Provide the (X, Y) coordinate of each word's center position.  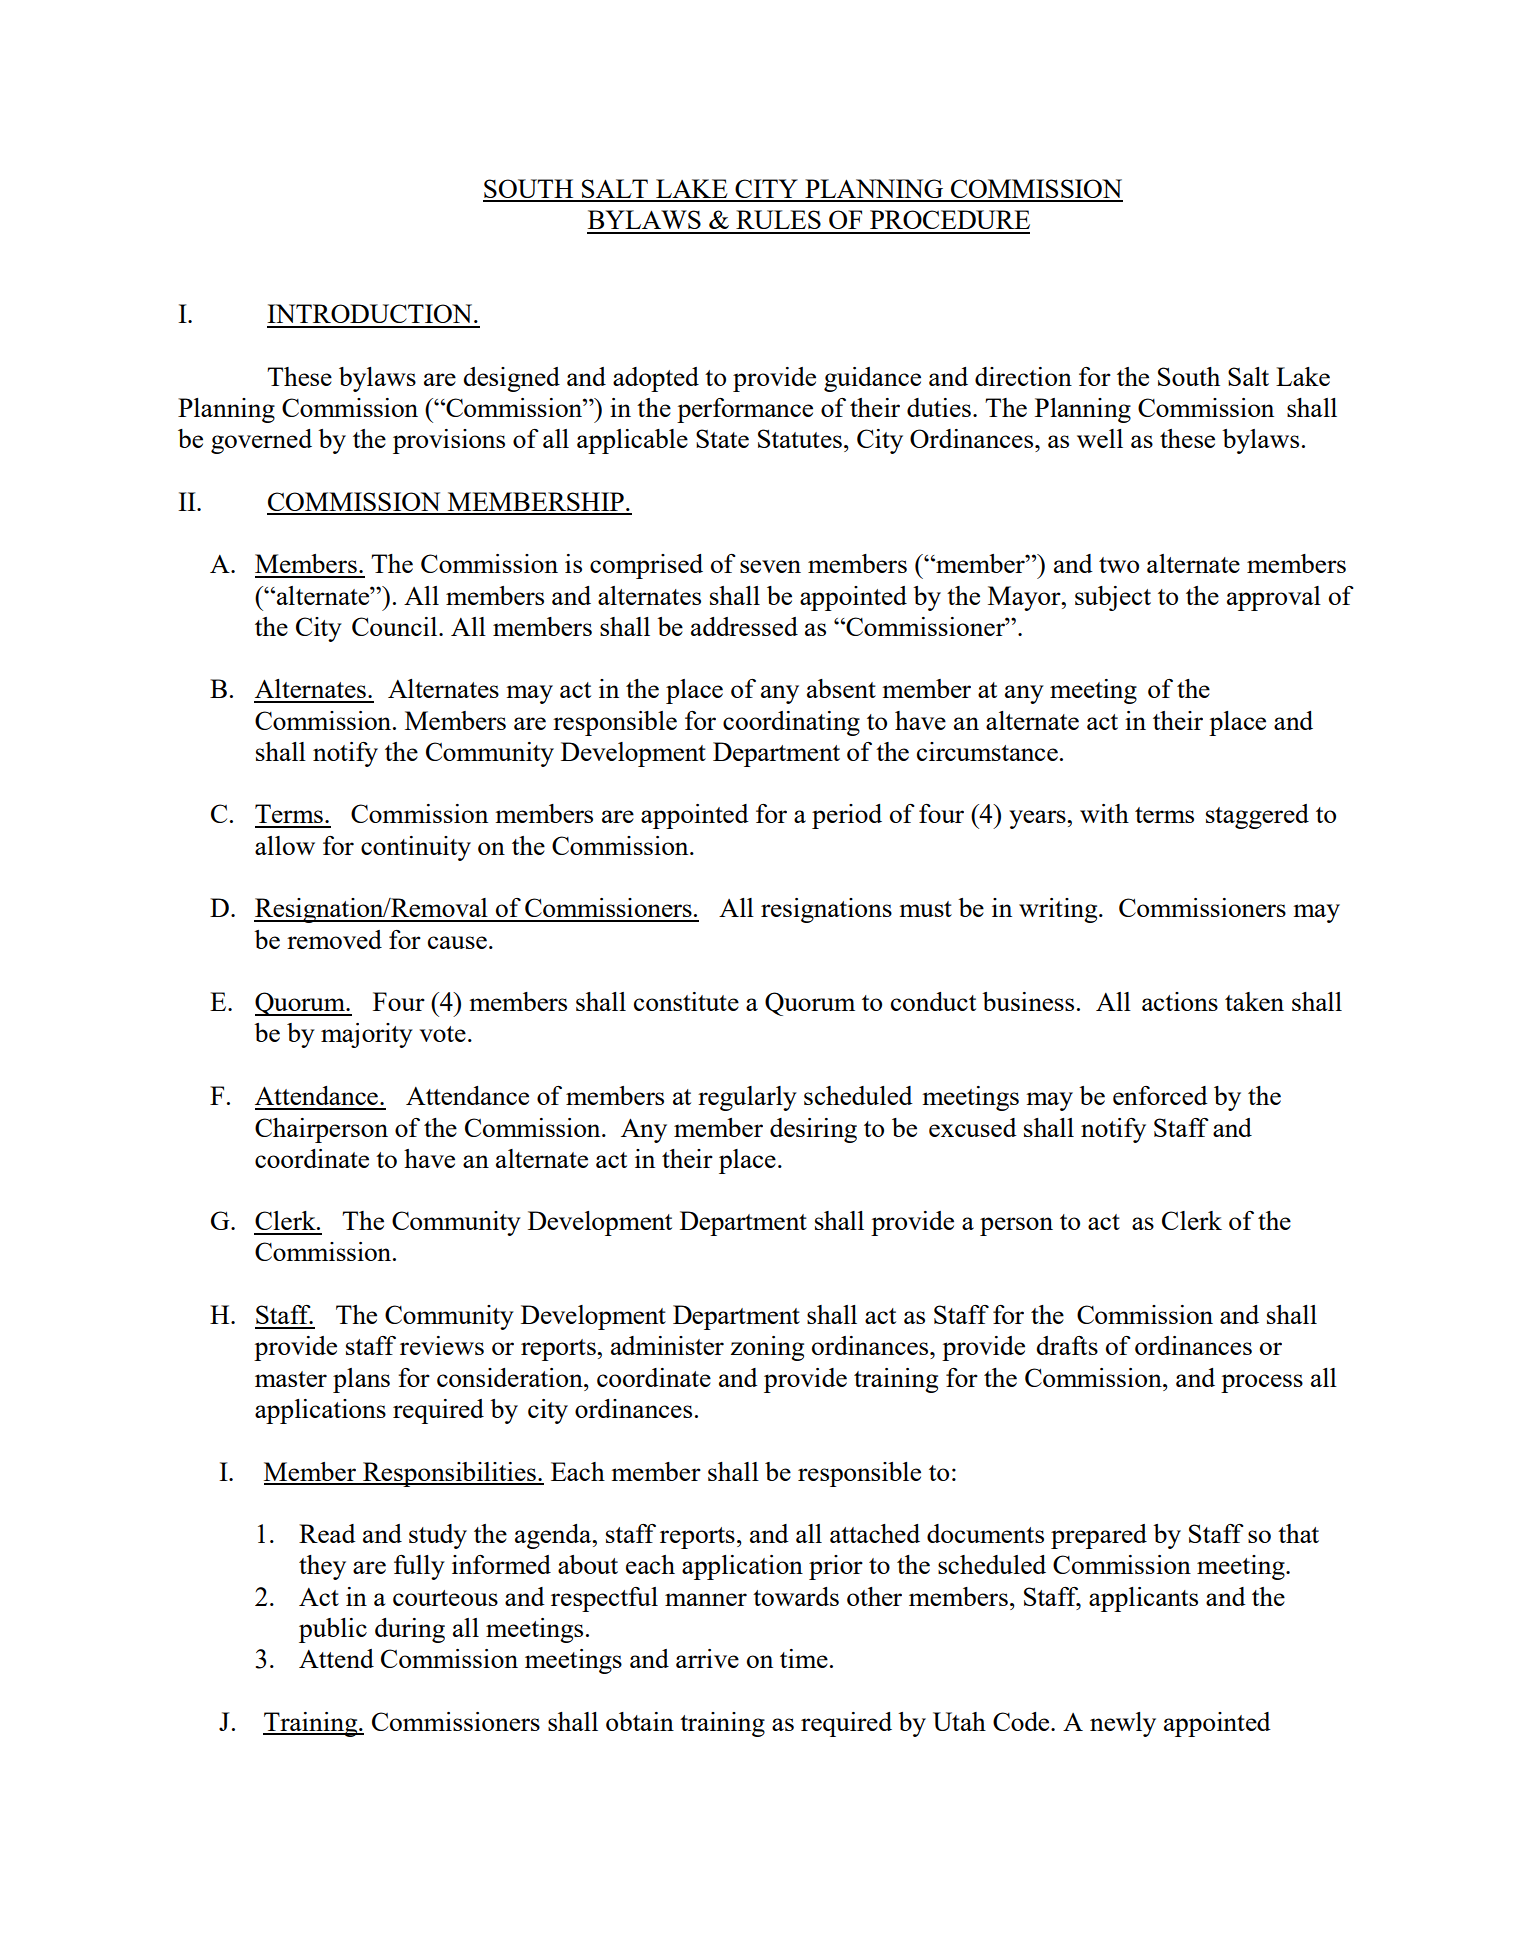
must (925, 909)
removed (334, 939)
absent (841, 688)
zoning (767, 1348)
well (1100, 438)
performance (745, 410)
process (1262, 1383)
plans (361, 1380)
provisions (449, 441)
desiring (813, 1130)
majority (367, 1035)
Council (396, 626)
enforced (1160, 1095)
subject (1113, 598)
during (410, 1630)
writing (1059, 910)
